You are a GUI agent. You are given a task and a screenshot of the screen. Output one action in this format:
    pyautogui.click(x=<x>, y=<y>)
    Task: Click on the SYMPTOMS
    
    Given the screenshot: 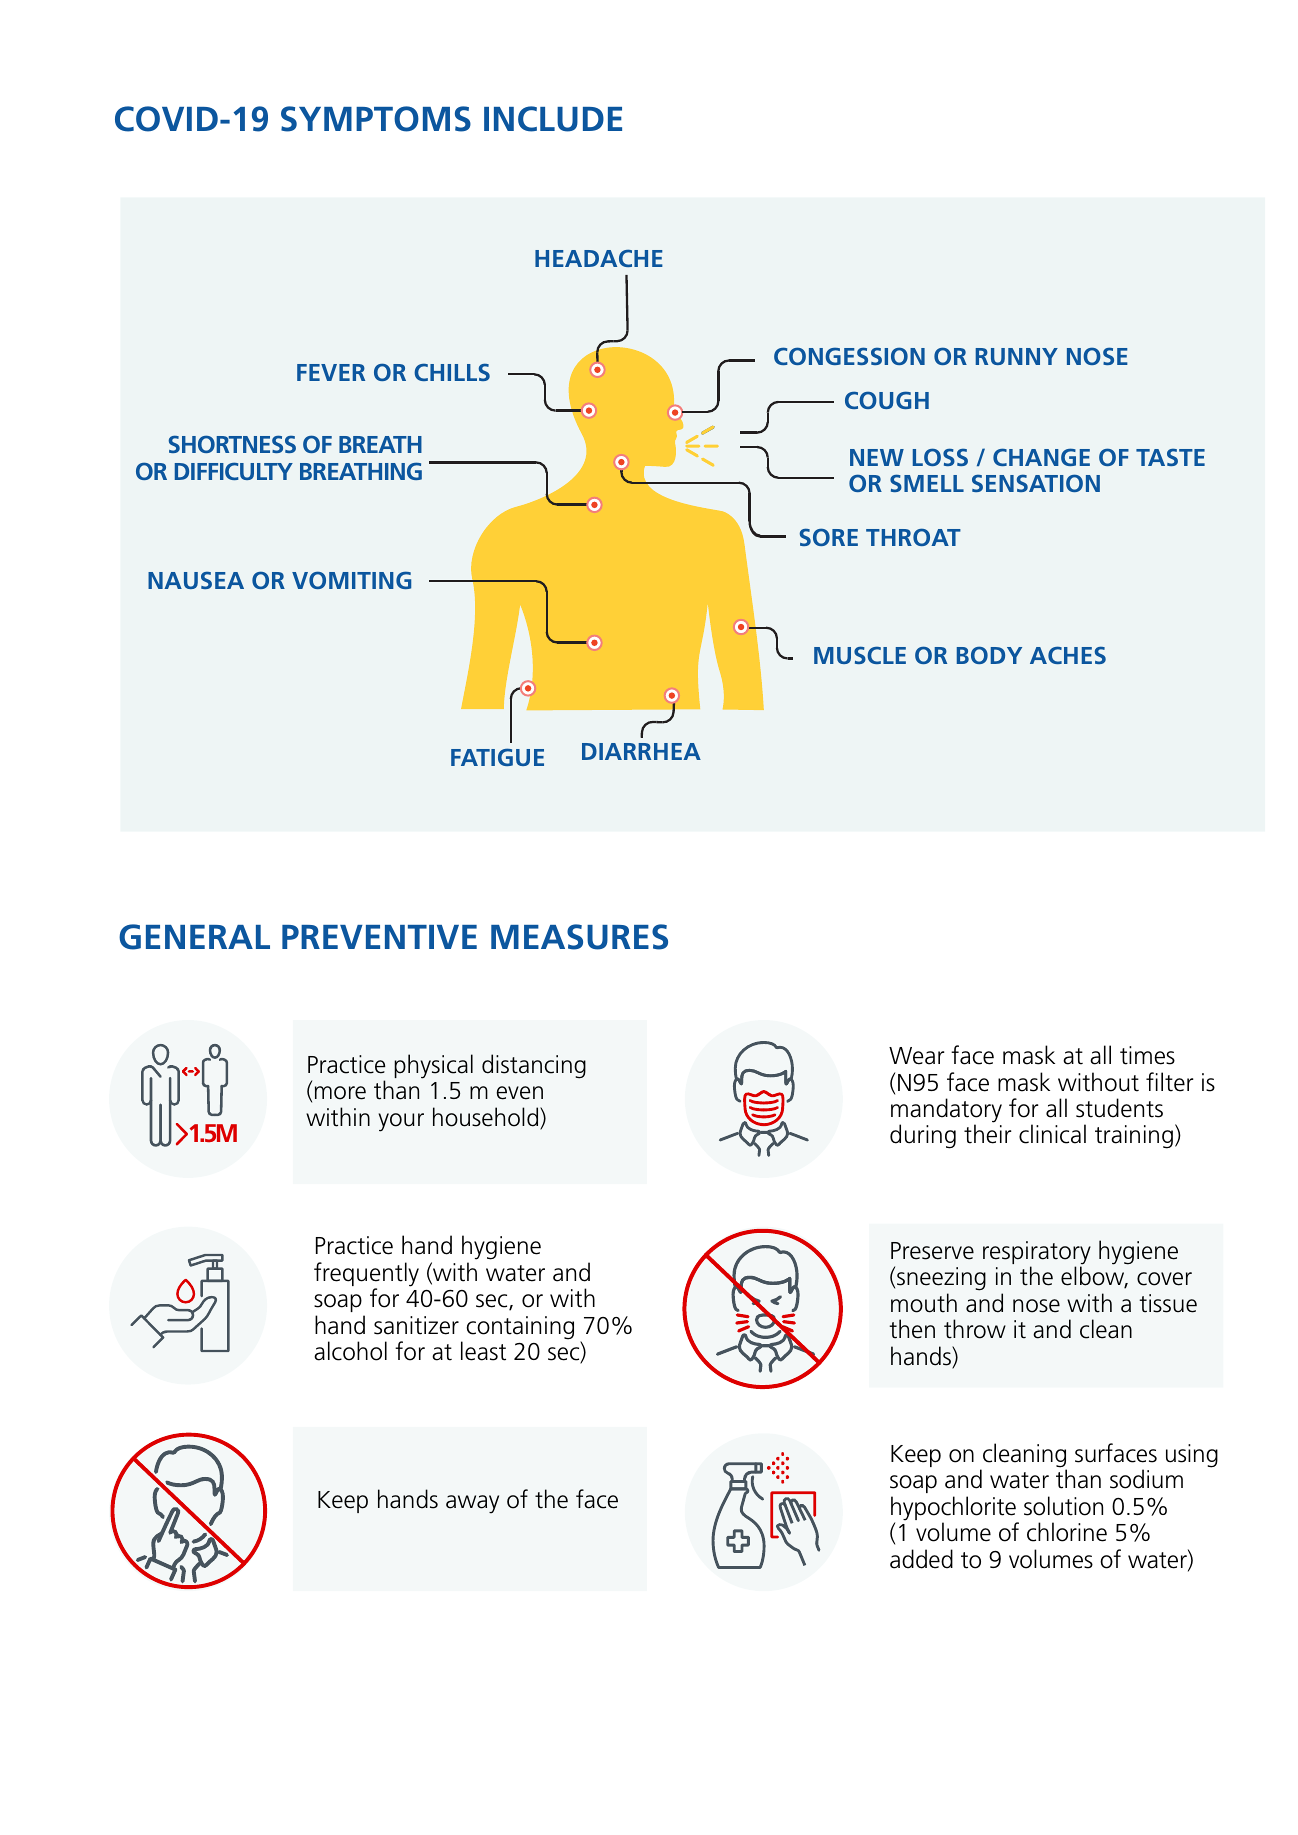 What is the action you would take?
    pyautogui.click(x=376, y=119)
